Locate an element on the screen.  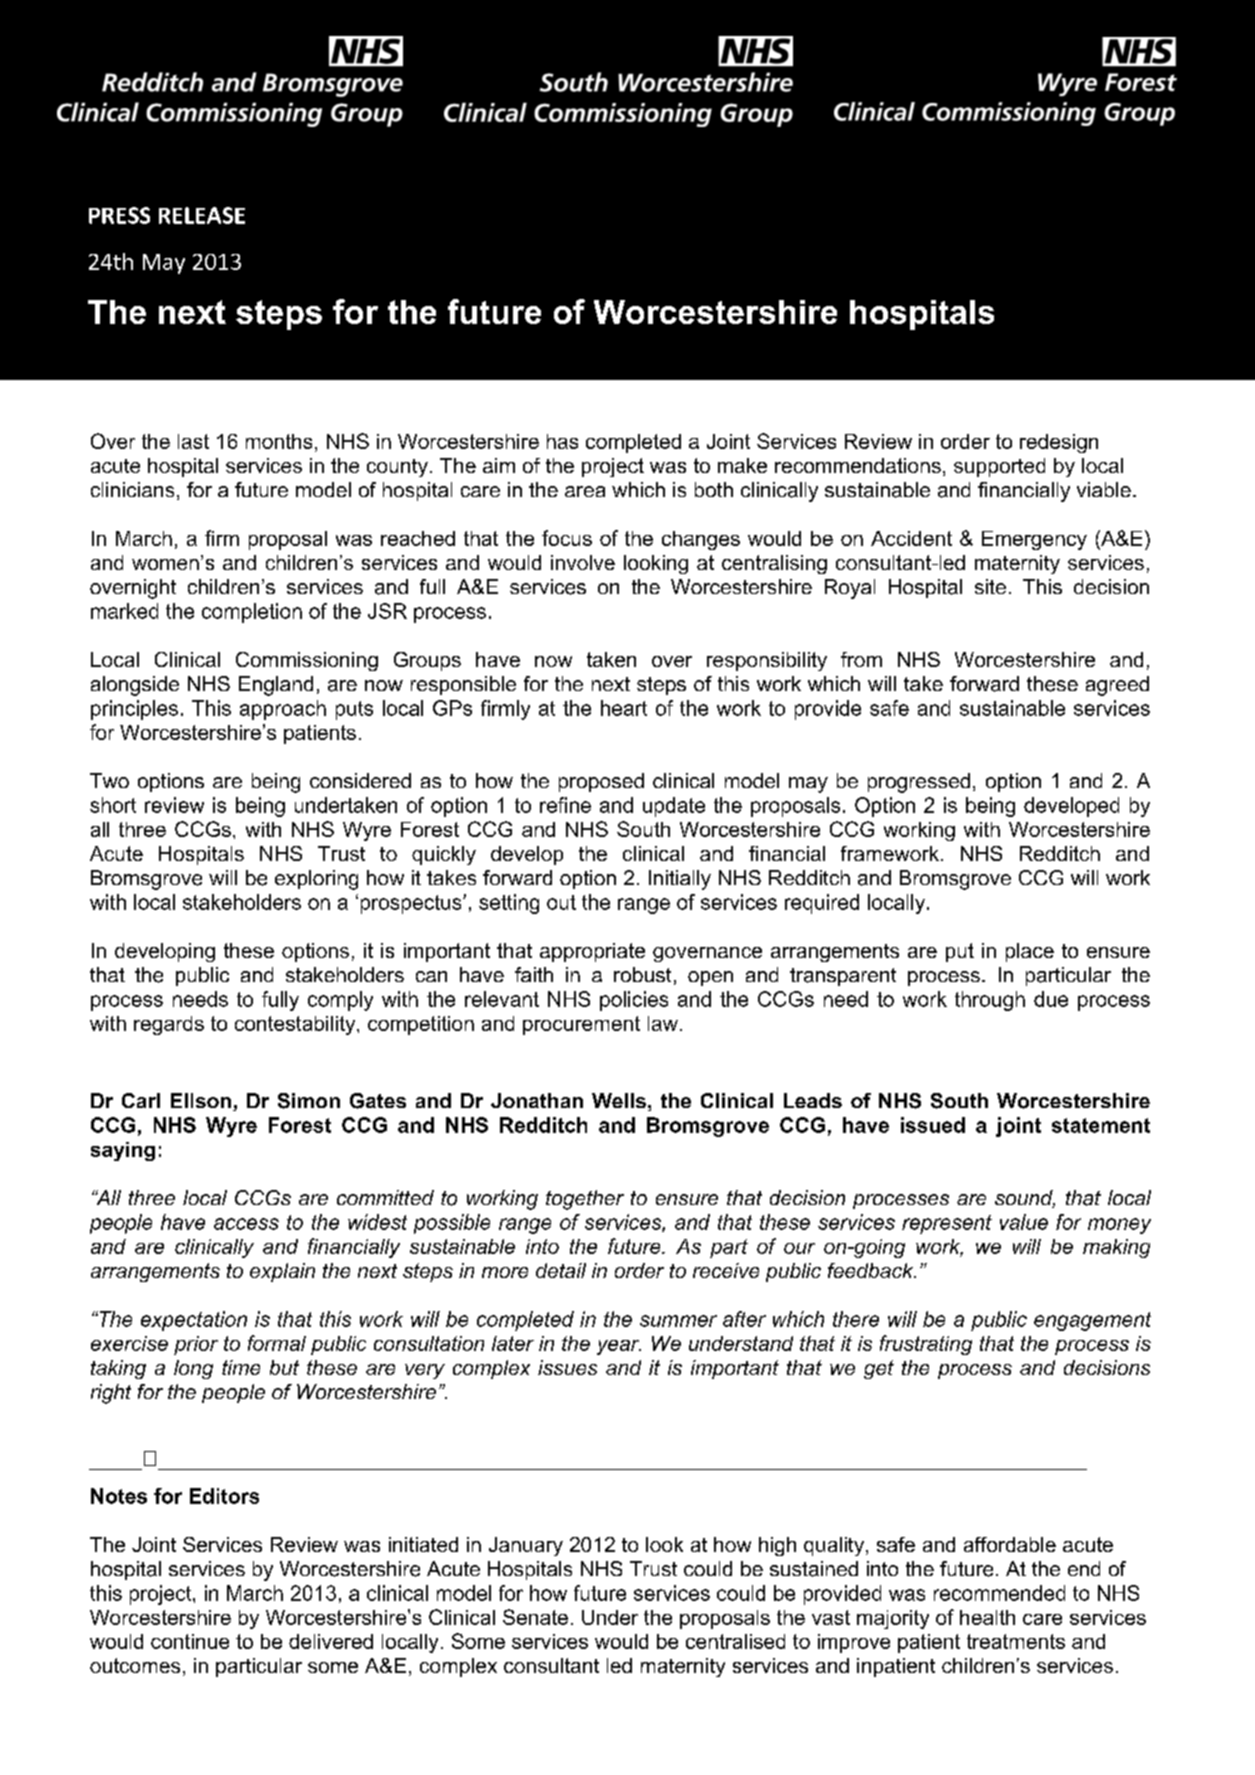
Senate is located at coordinates (535, 1617).
